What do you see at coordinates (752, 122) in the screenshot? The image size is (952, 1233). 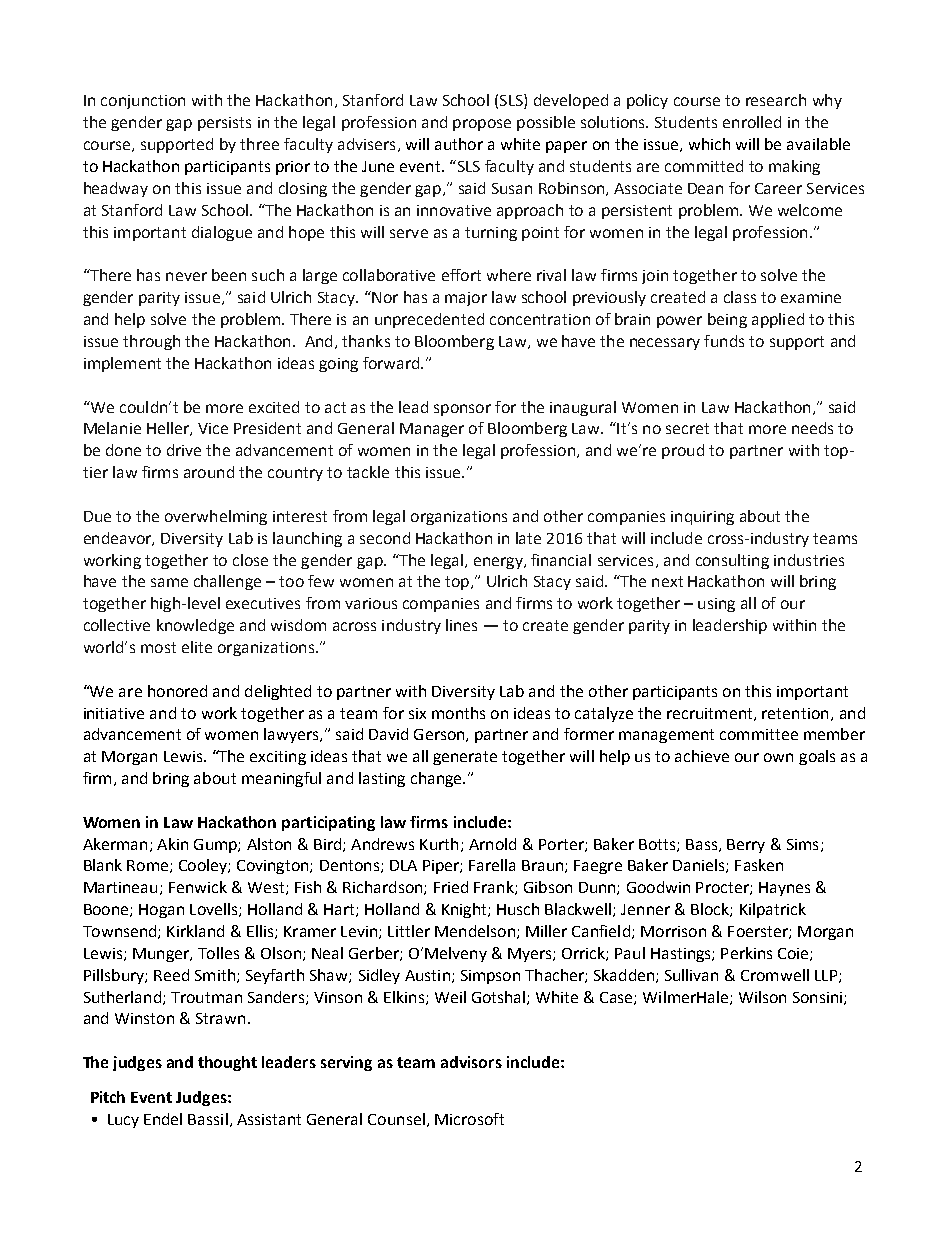 I see `enrolled` at bounding box center [752, 122].
